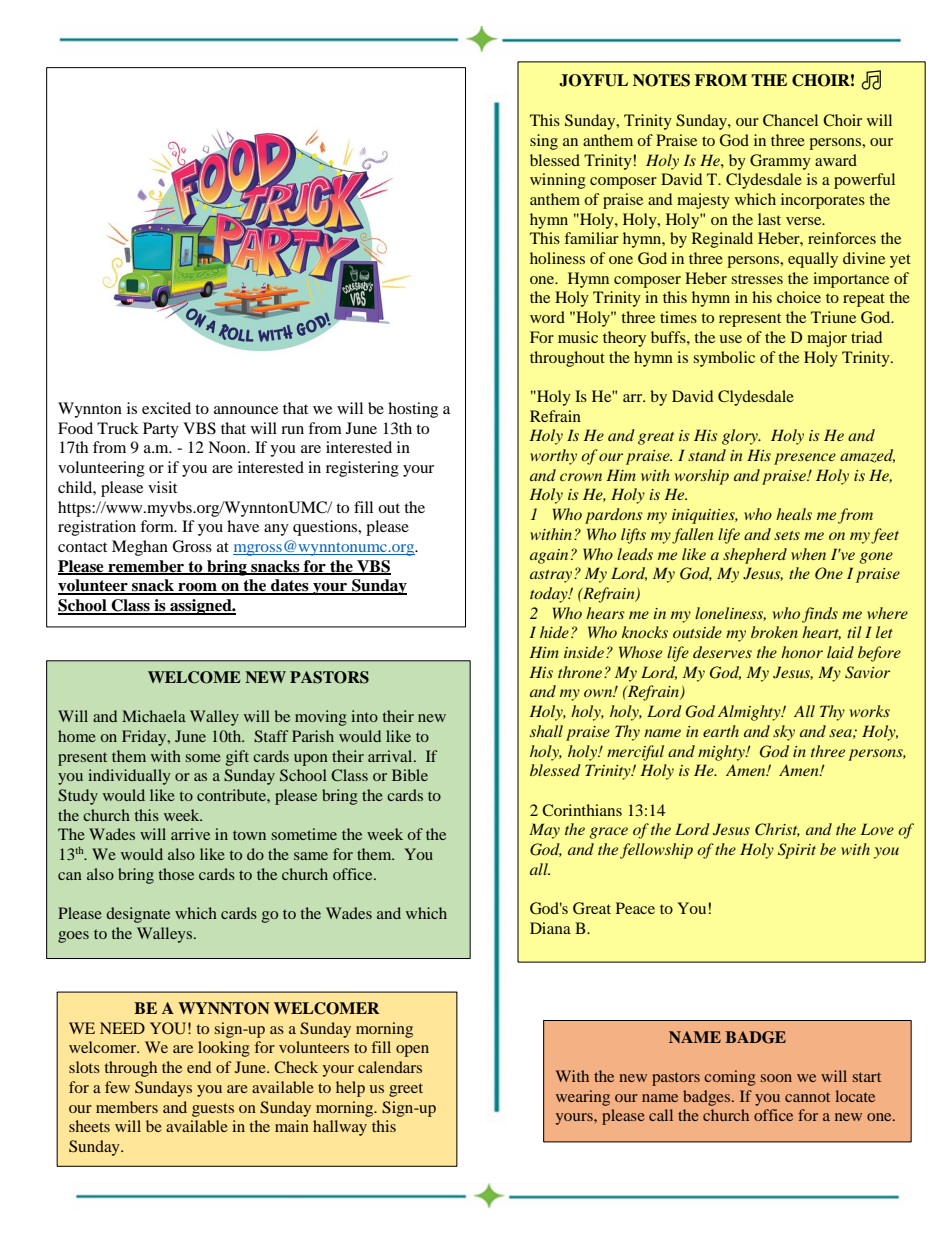 The image size is (952, 1233). What do you see at coordinates (593, 80) in the screenshot?
I see `JOYFUL` at bounding box center [593, 80].
